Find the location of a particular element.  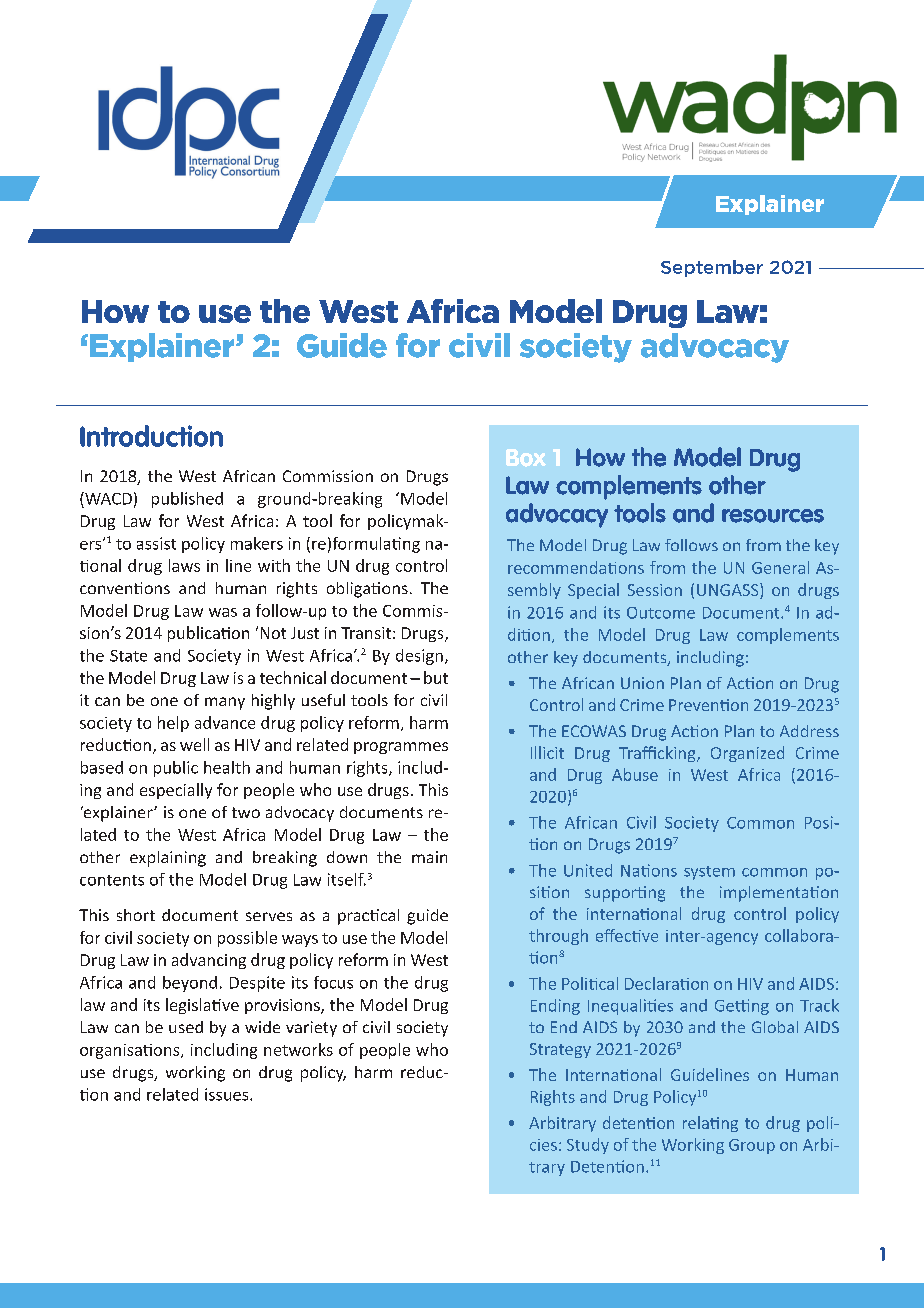

help is located at coordinates (173, 724).
